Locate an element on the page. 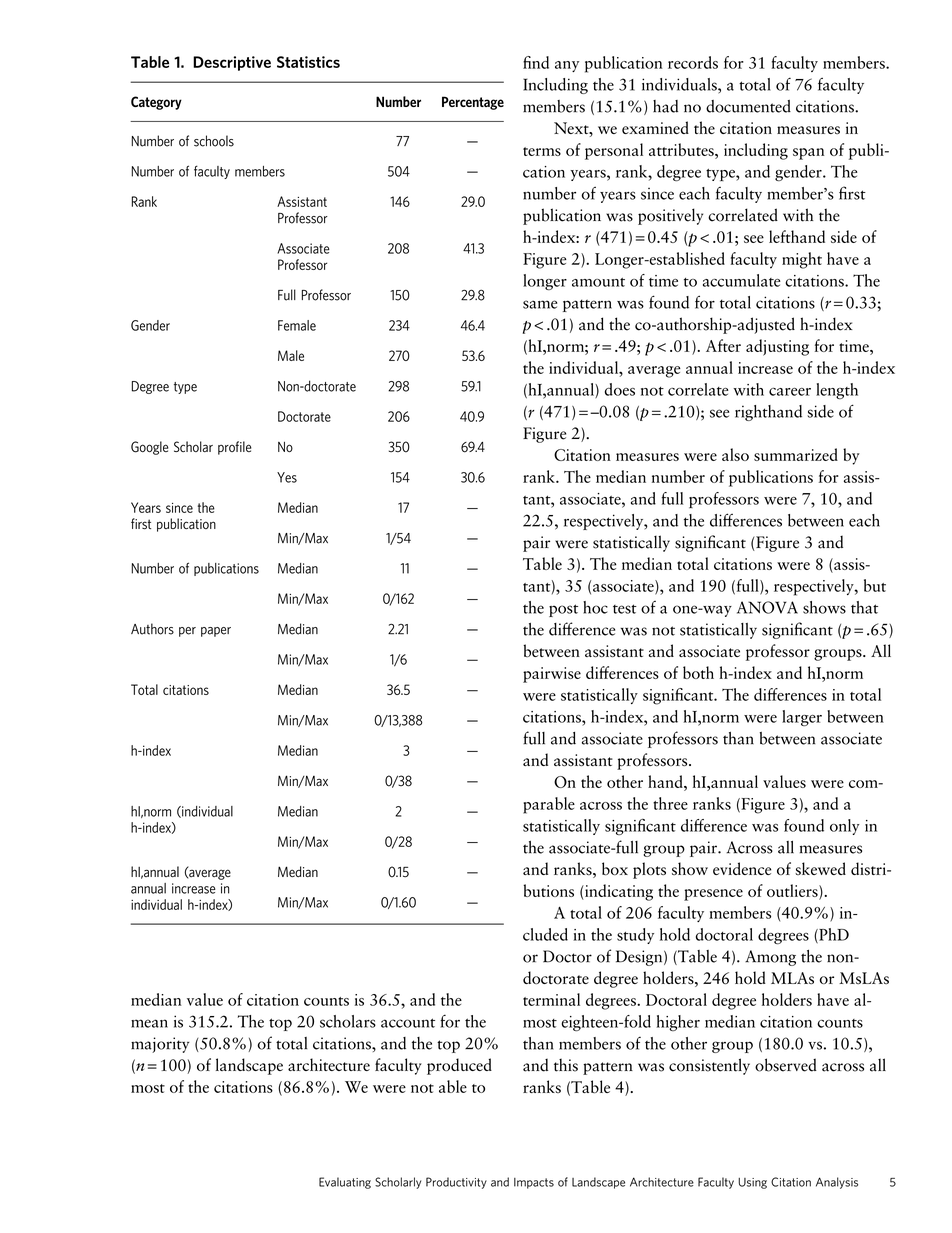 This page has height=1233, width=952. Percentage is located at coordinates (473, 103).
